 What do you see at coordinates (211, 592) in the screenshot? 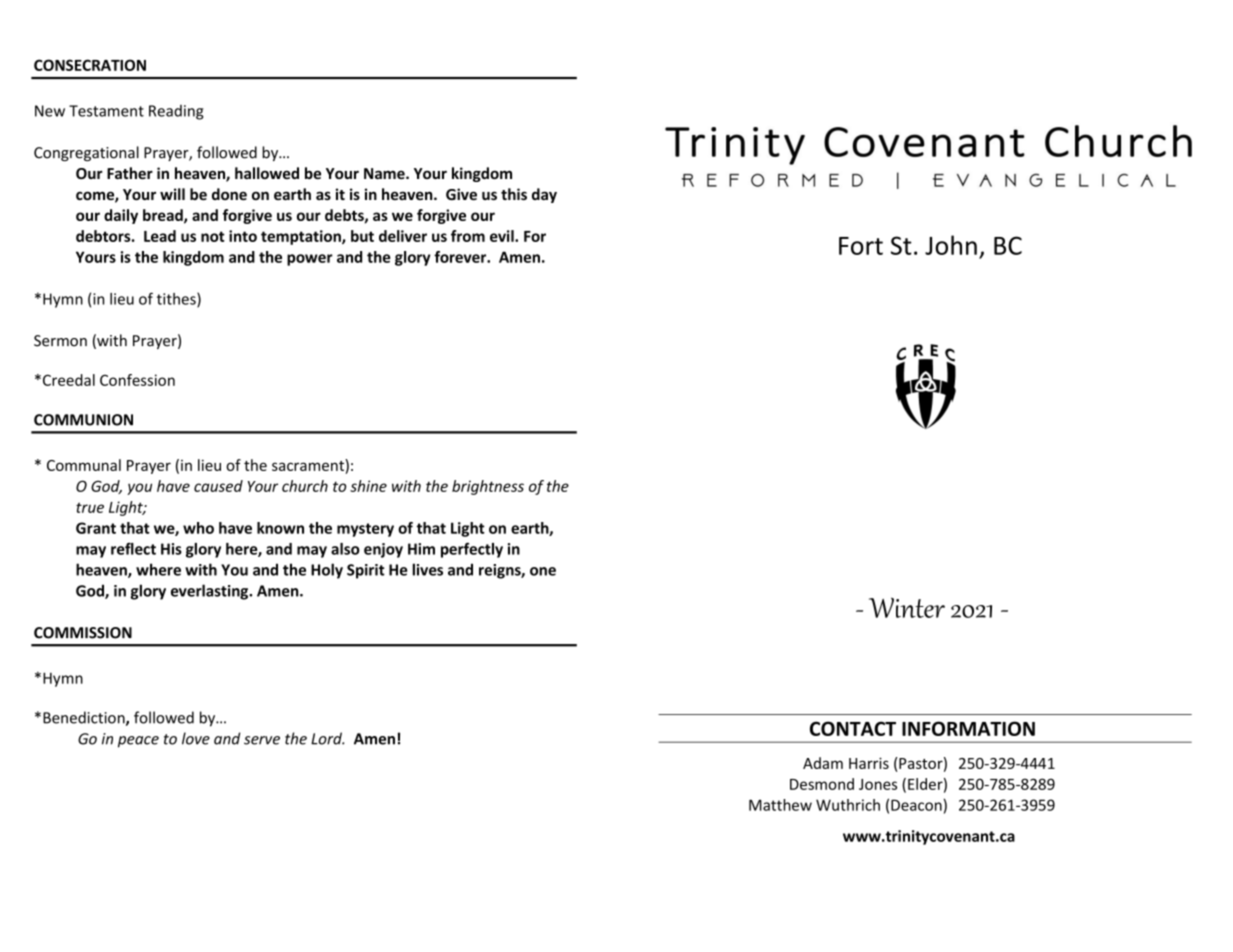
I see `everlasting` at bounding box center [211, 592].
